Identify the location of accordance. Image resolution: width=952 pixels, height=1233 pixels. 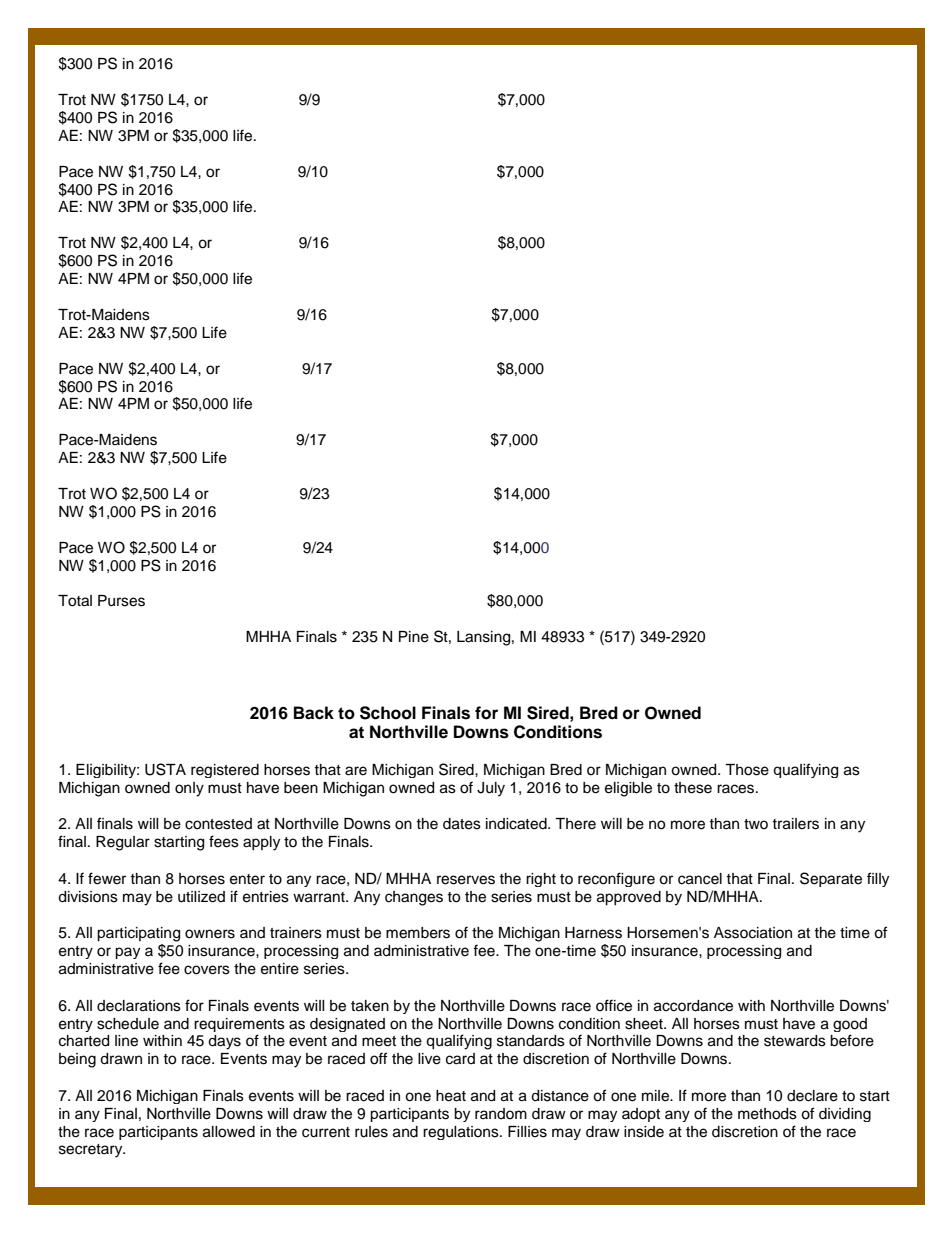
(693, 1006).
